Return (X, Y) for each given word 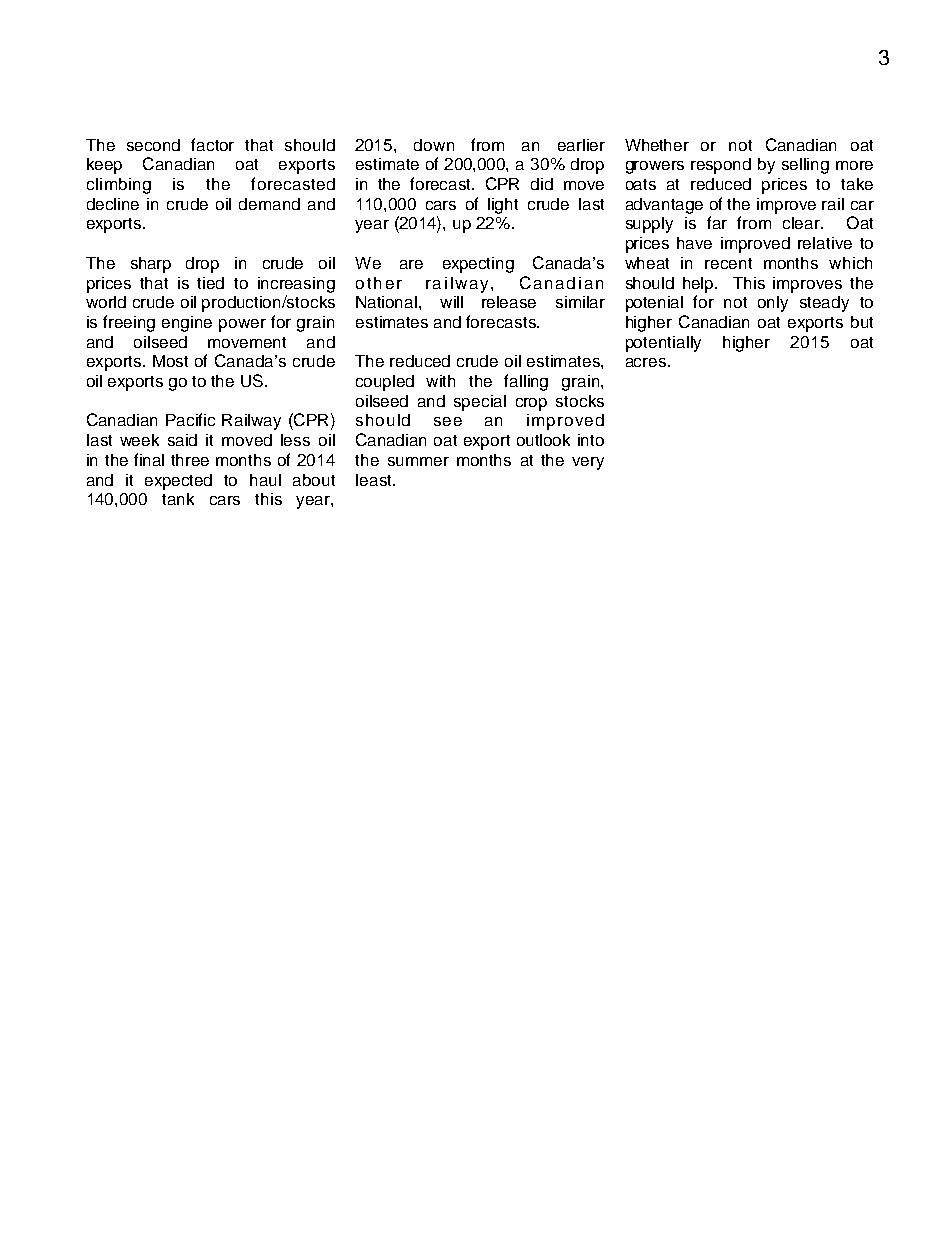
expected (178, 482)
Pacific (190, 419)
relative (825, 243)
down (434, 145)
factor (212, 144)
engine (187, 324)
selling (805, 166)
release (509, 302)
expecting (478, 265)
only (773, 304)
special (480, 403)
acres (646, 362)
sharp (151, 265)
